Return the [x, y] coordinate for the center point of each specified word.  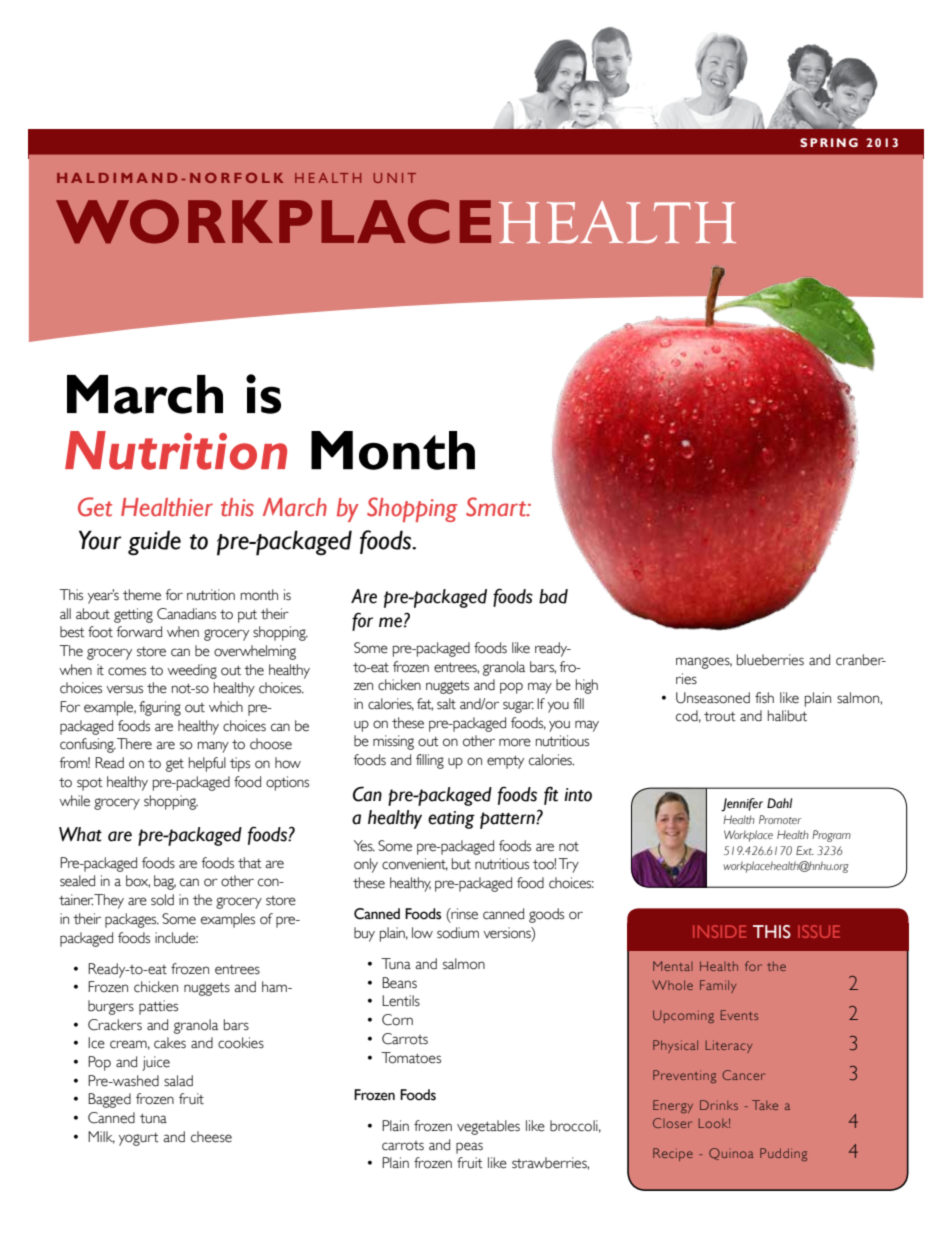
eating [451, 820]
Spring [829, 142]
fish [764, 698]
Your [100, 540]
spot [90, 784]
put [247, 616]
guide [154, 543]
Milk [101, 1137]
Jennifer [742, 805]
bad [553, 596]
